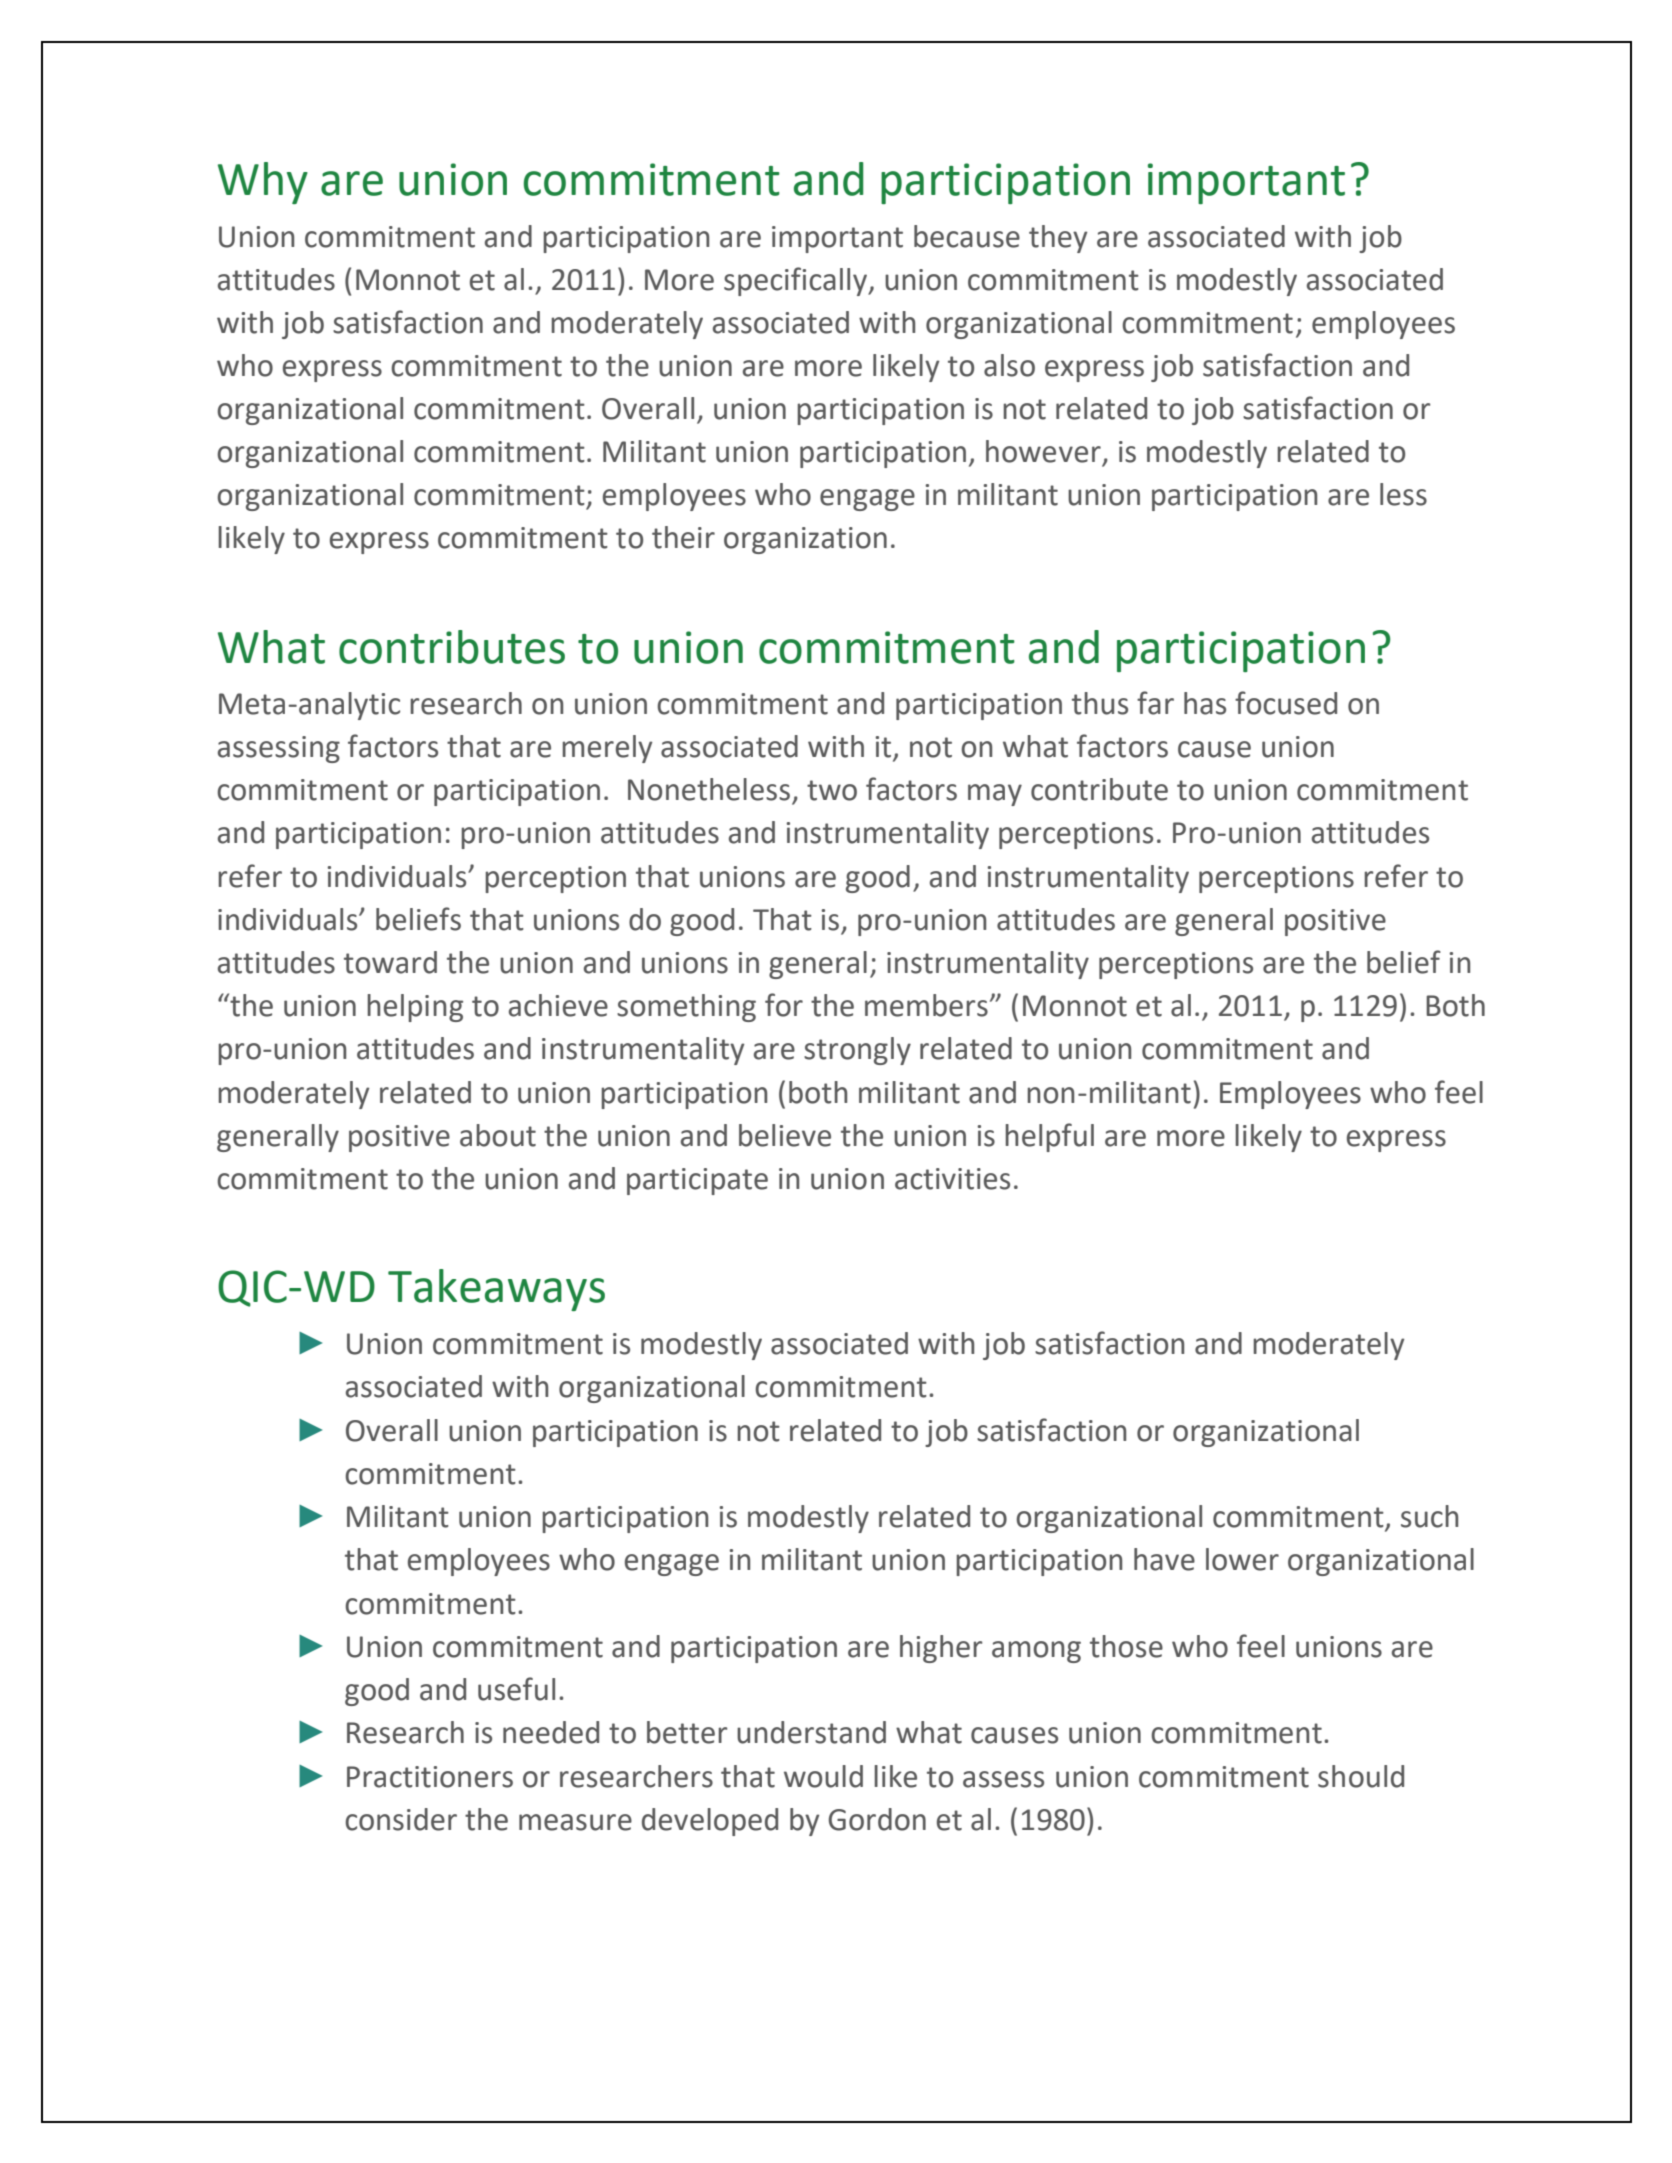  I want to click on should, so click(1361, 1776).
